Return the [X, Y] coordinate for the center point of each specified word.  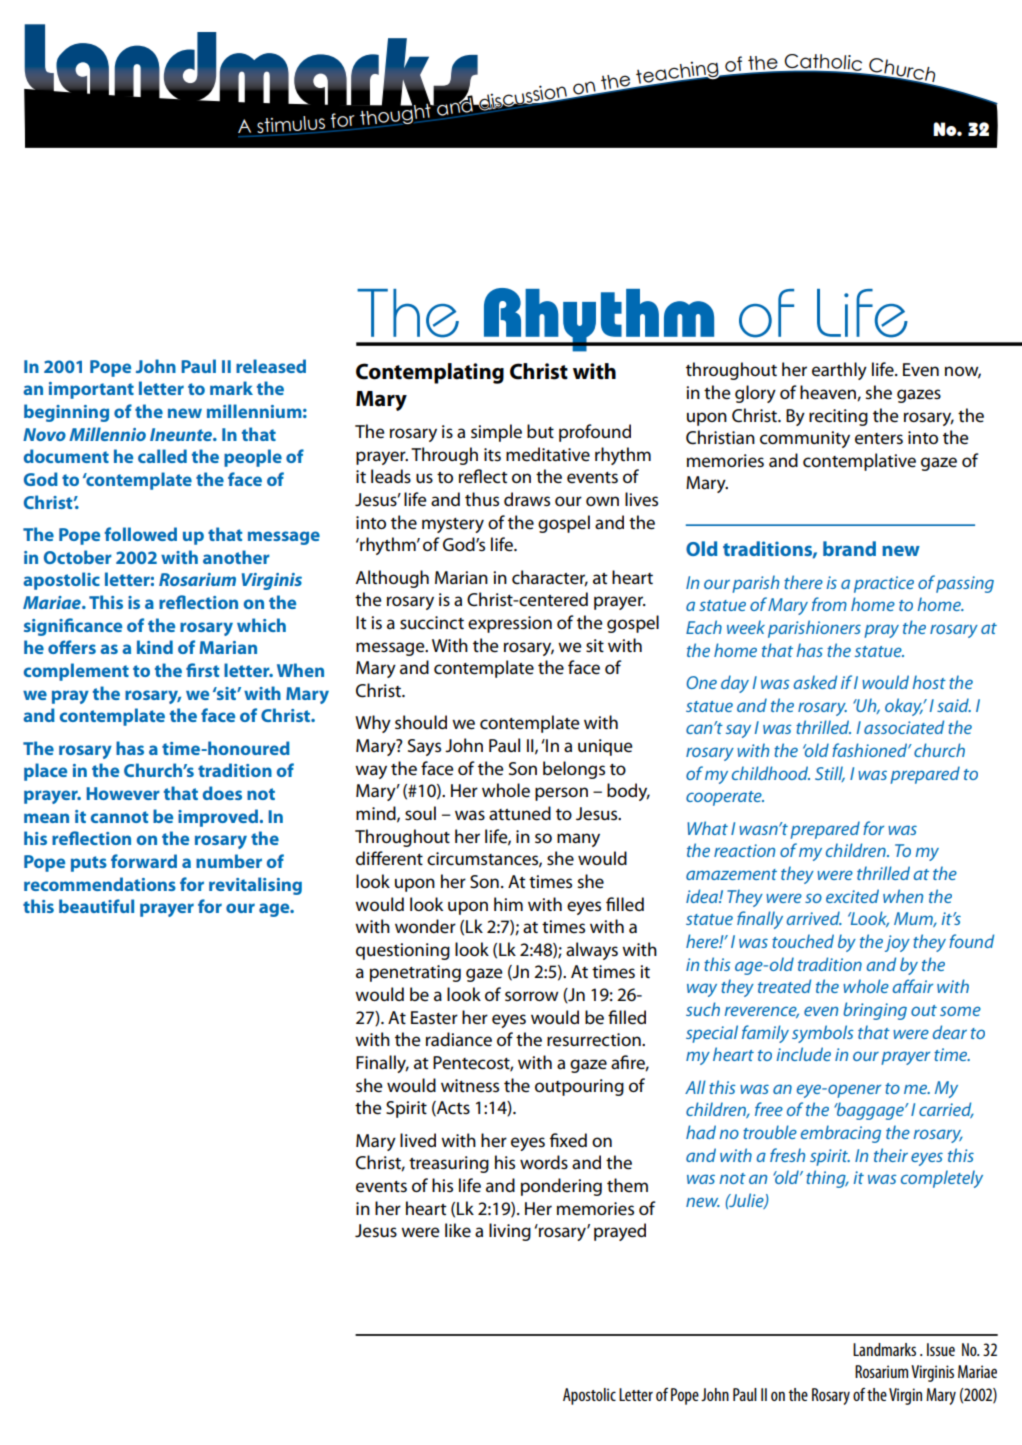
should [421, 722]
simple [496, 433]
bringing [875, 1011]
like [458, 1230]
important [91, 390]
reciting [838, 417]
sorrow [532, 996]
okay [904, 707]
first [202, 670]
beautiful [96, 906]
